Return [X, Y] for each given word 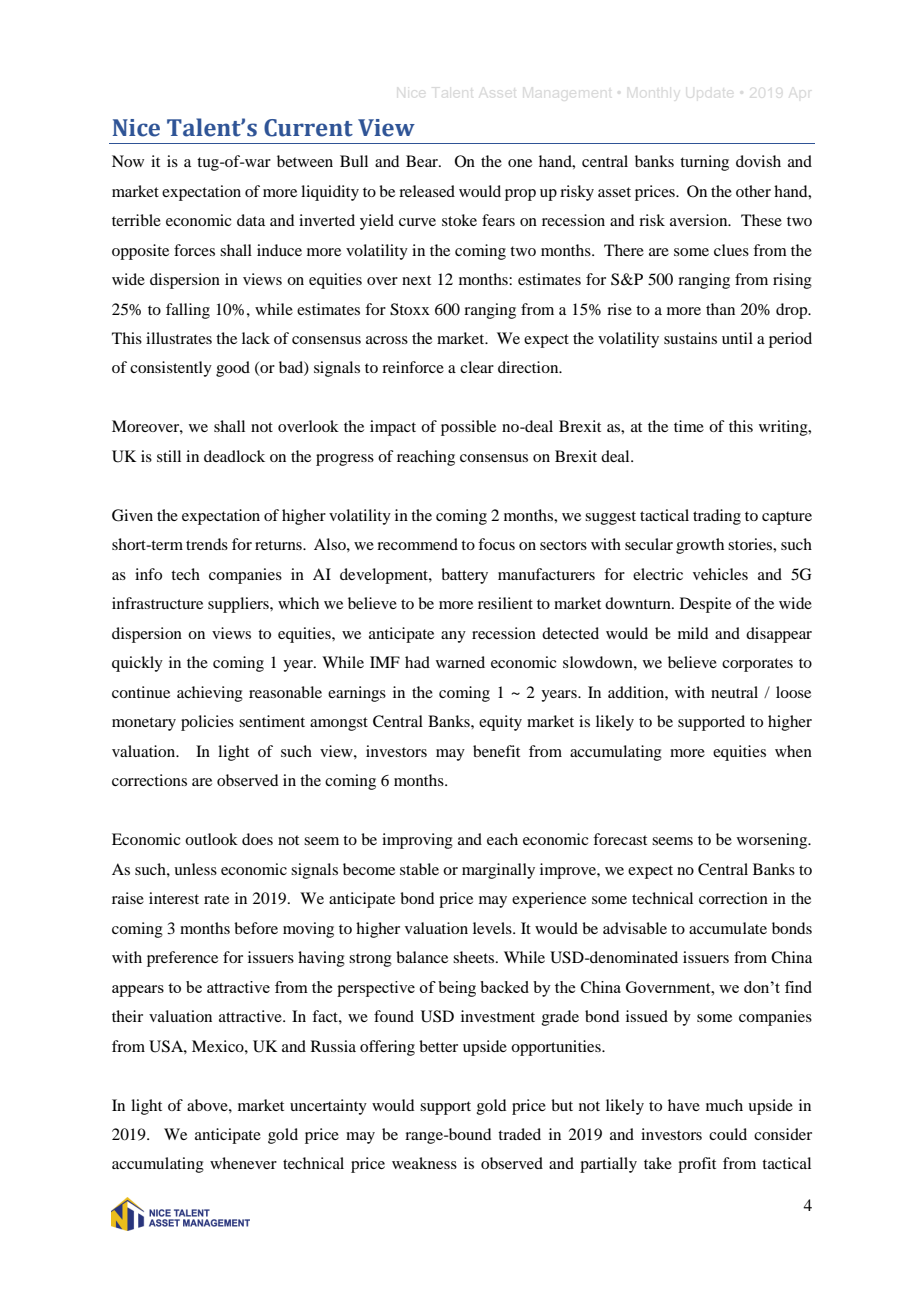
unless [195, 869]
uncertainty [328, 1107]
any [453, 637]
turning [704, 163]
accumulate [728, 928]
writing [784, 428]
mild [693, 633]
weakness [424, 1163]
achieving [210, 694]
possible [468, 428]
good [233, 369]
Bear [423, 161]
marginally [498, 871]
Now [128, 161]
